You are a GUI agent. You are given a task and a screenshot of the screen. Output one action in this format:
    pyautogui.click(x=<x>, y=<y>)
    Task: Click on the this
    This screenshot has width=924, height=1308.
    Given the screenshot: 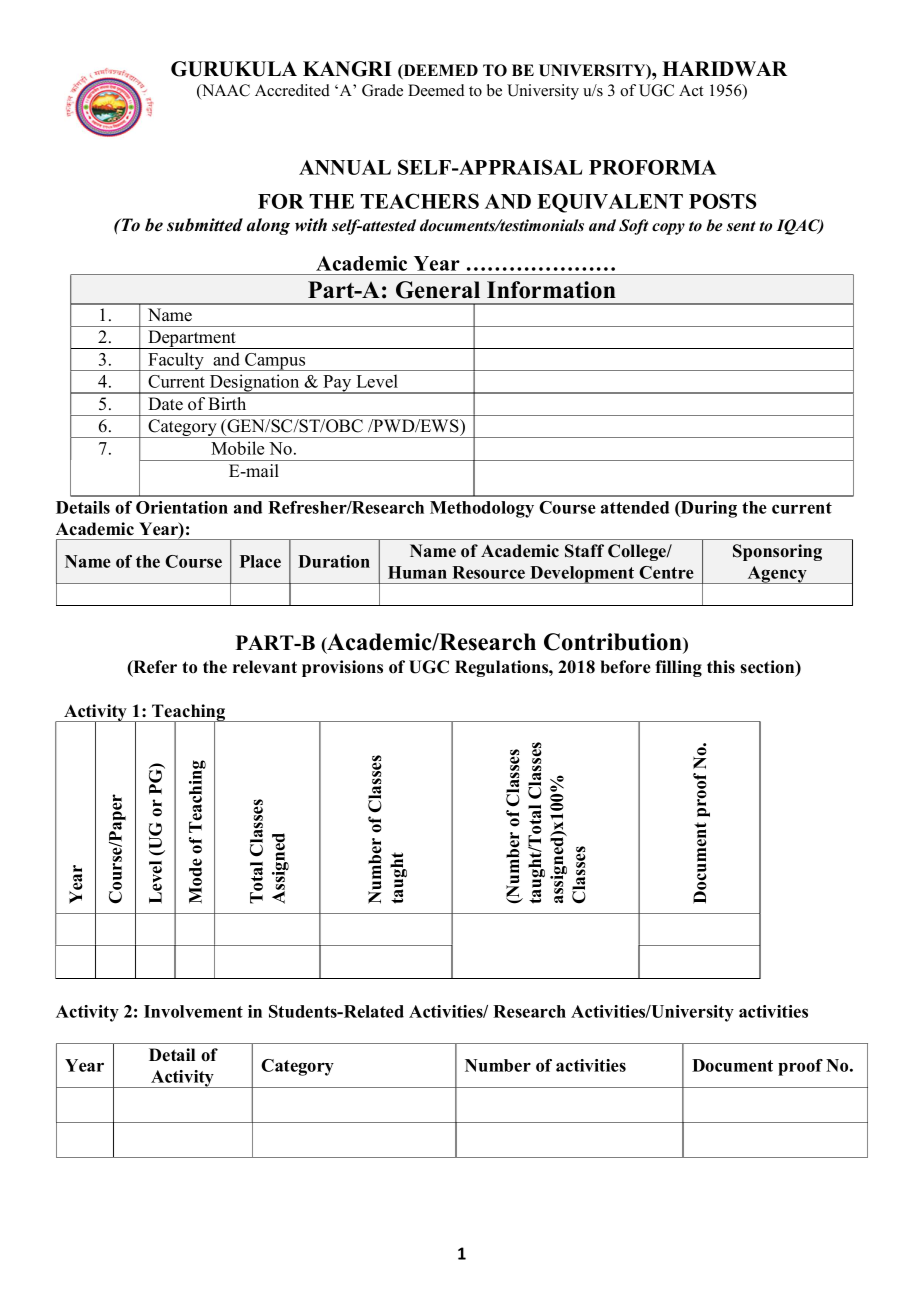 What is the action you would take?
    pyautogui.click(x=721, y=667)
